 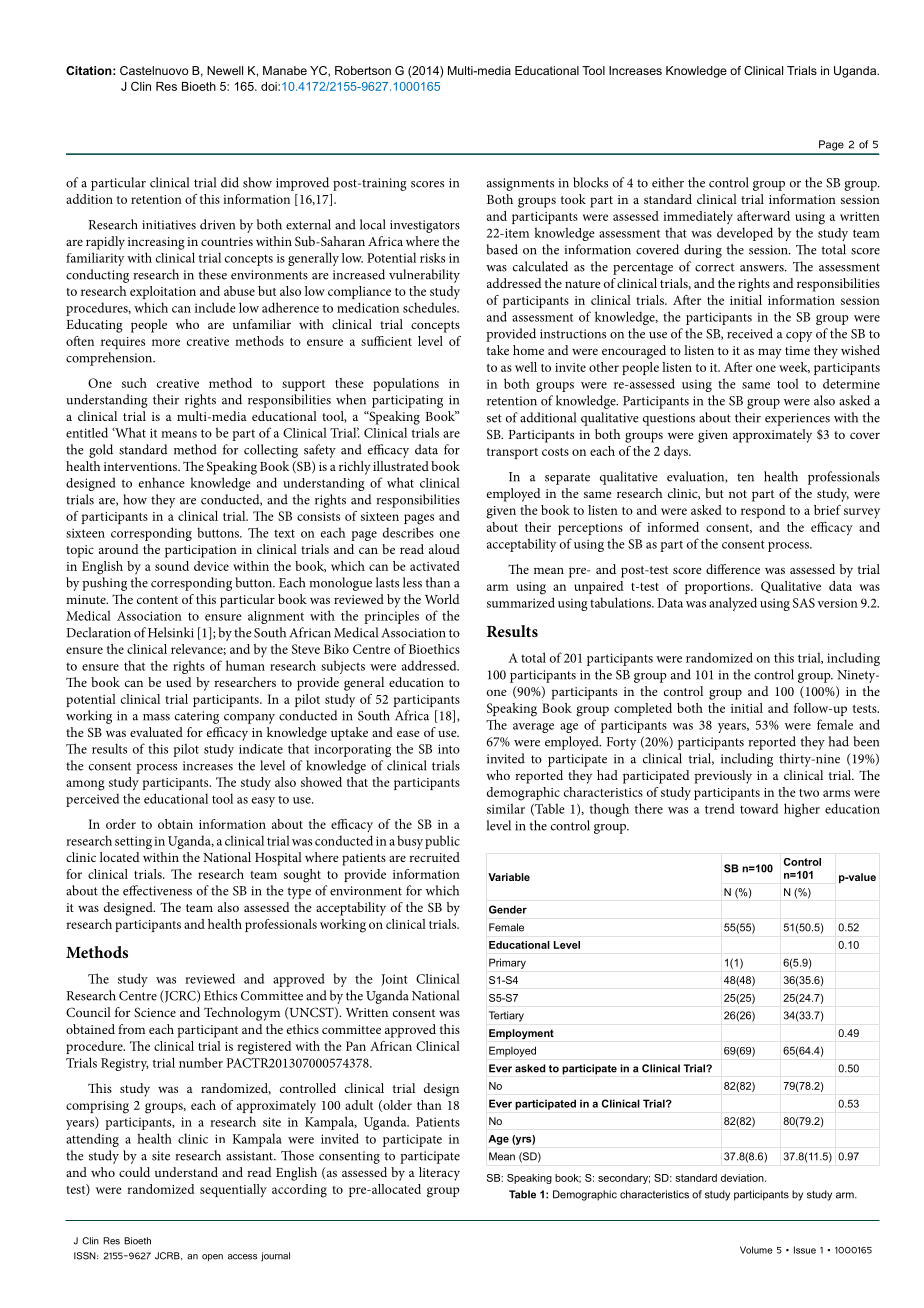 I want to click on open, so click(x=212, y=1257).
